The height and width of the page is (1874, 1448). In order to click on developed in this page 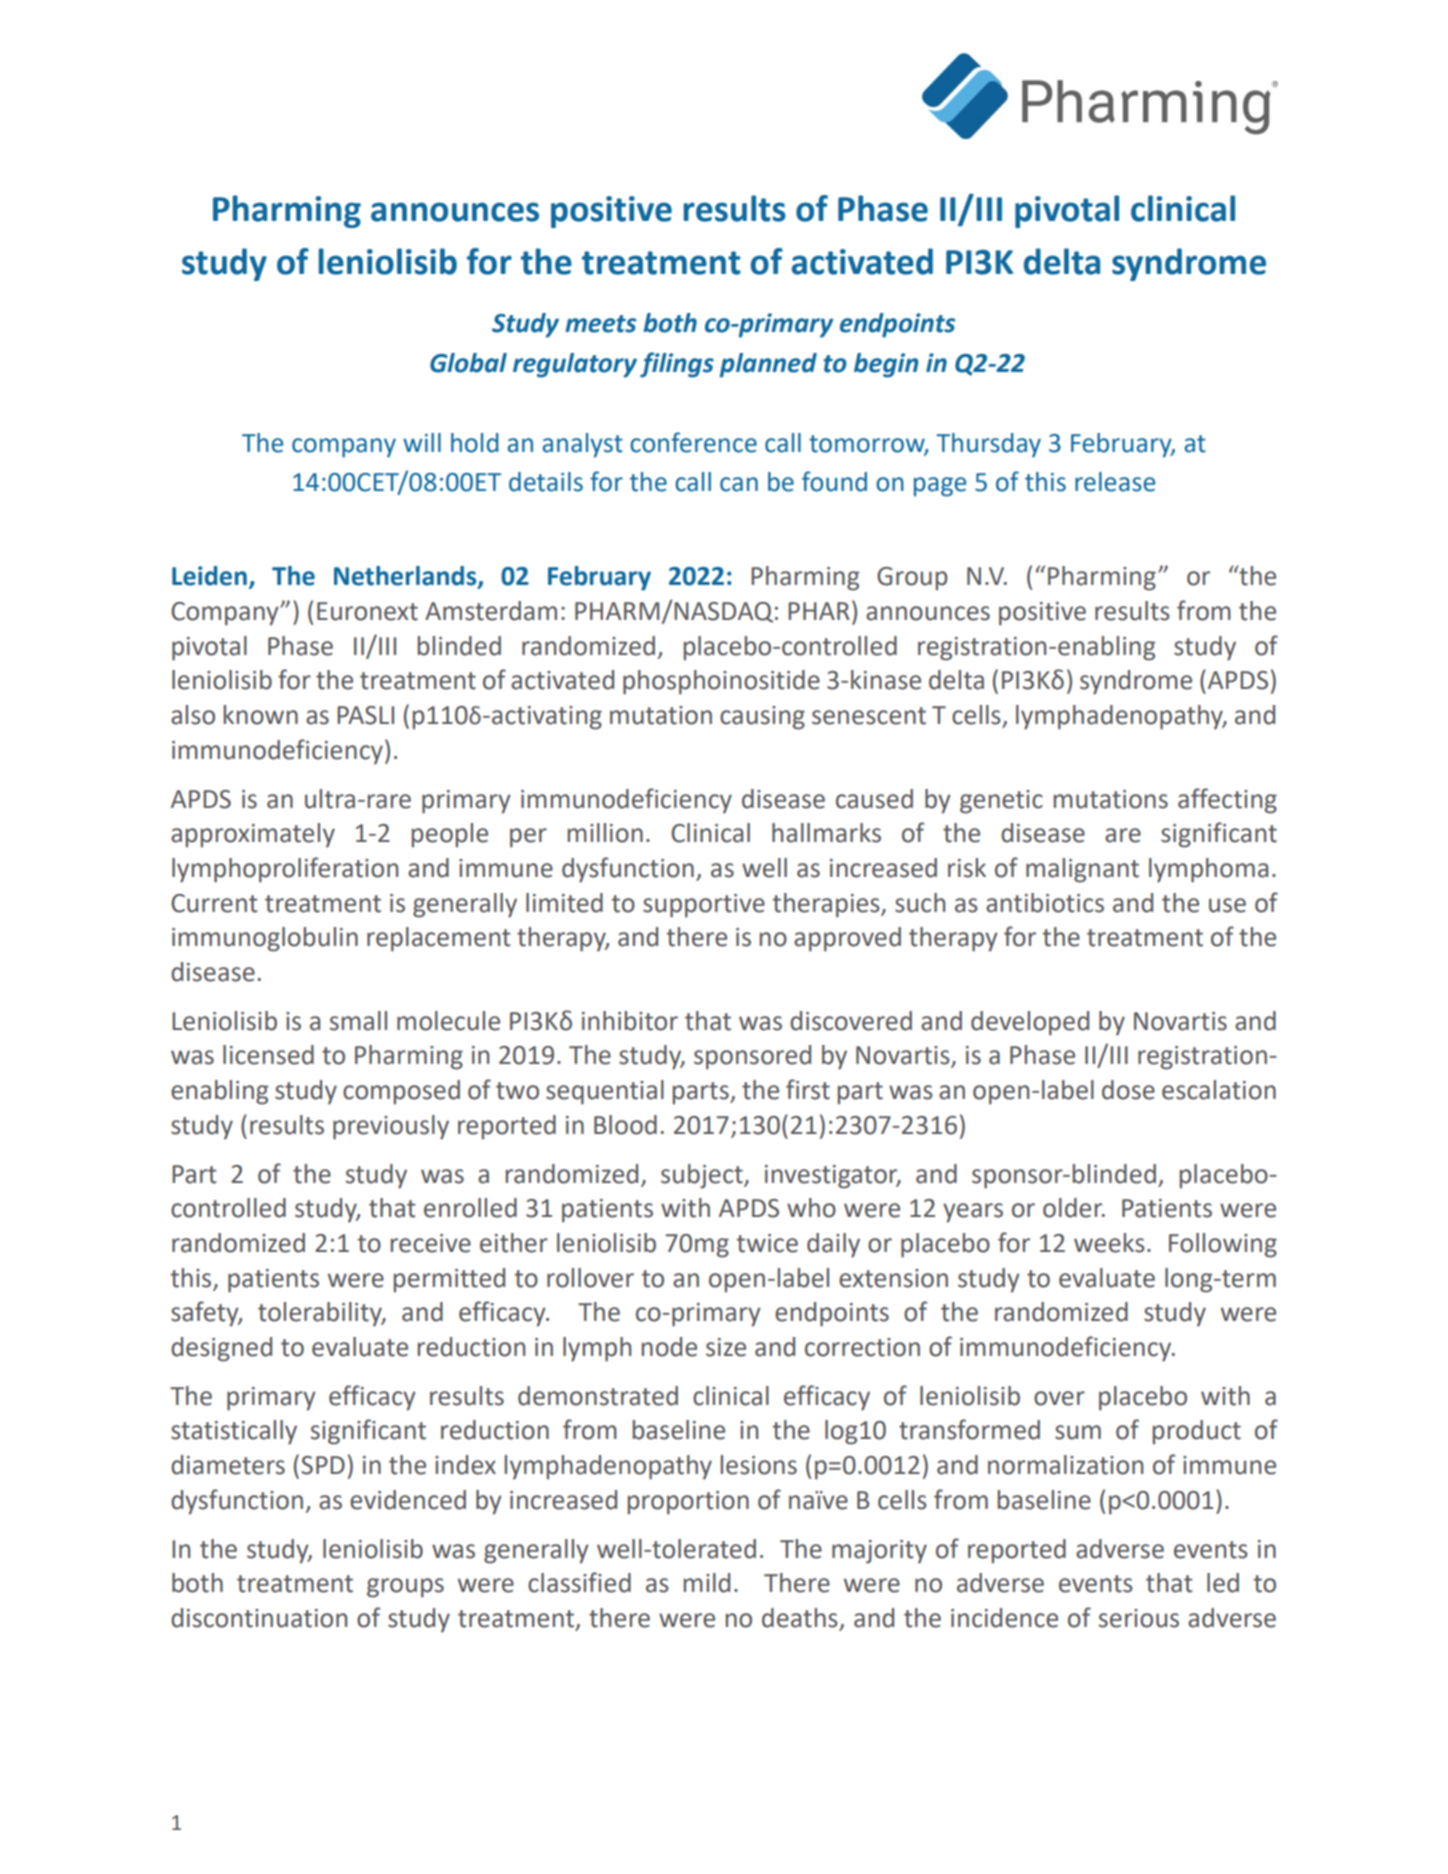, I will do `click(1030, 1023)`.
